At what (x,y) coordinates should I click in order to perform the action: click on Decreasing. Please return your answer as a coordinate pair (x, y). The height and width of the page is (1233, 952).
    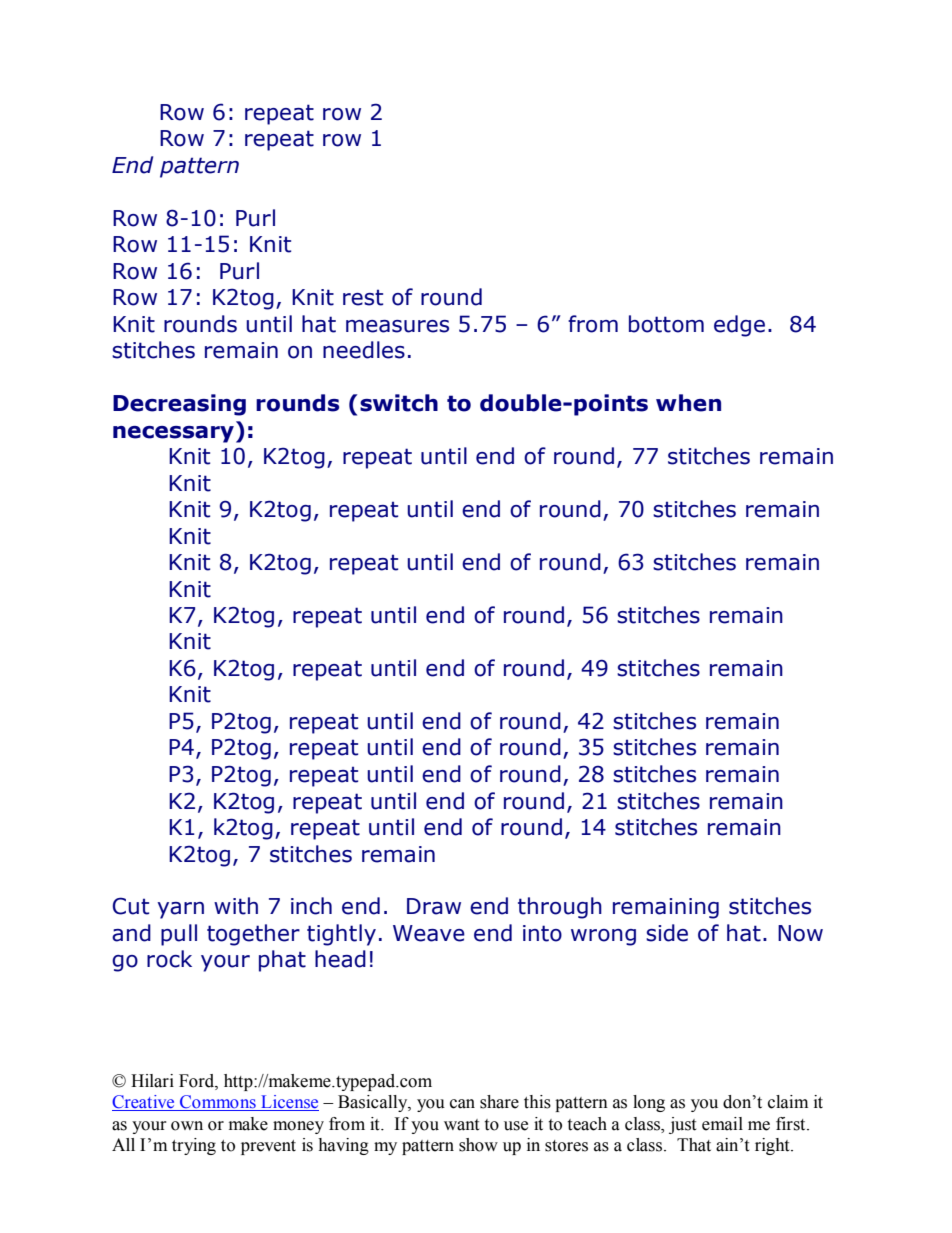
    Looking at the image, I should click on (179, 405).
